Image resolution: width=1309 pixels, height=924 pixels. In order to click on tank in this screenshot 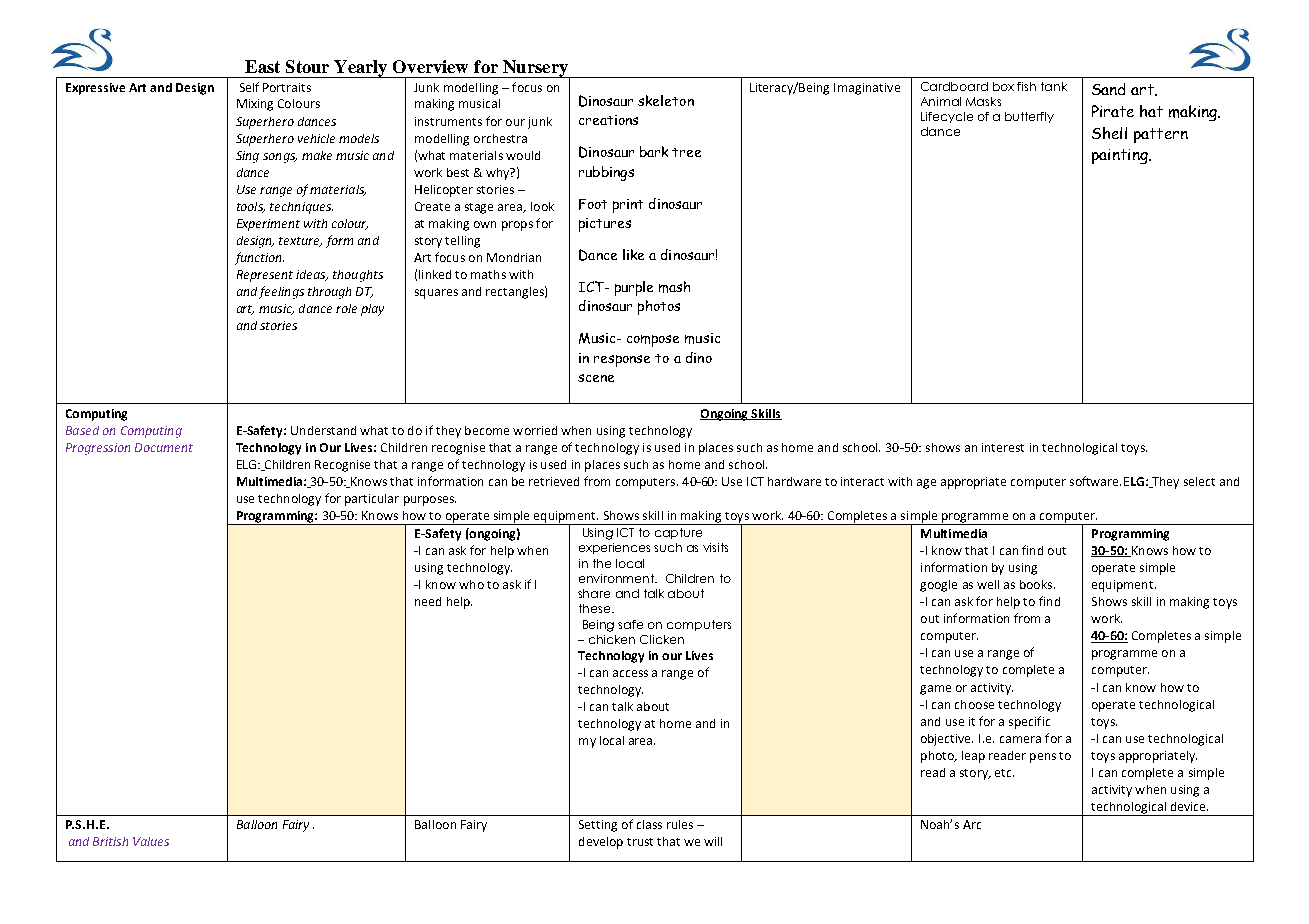, I will do `click(1054, 86)`.
